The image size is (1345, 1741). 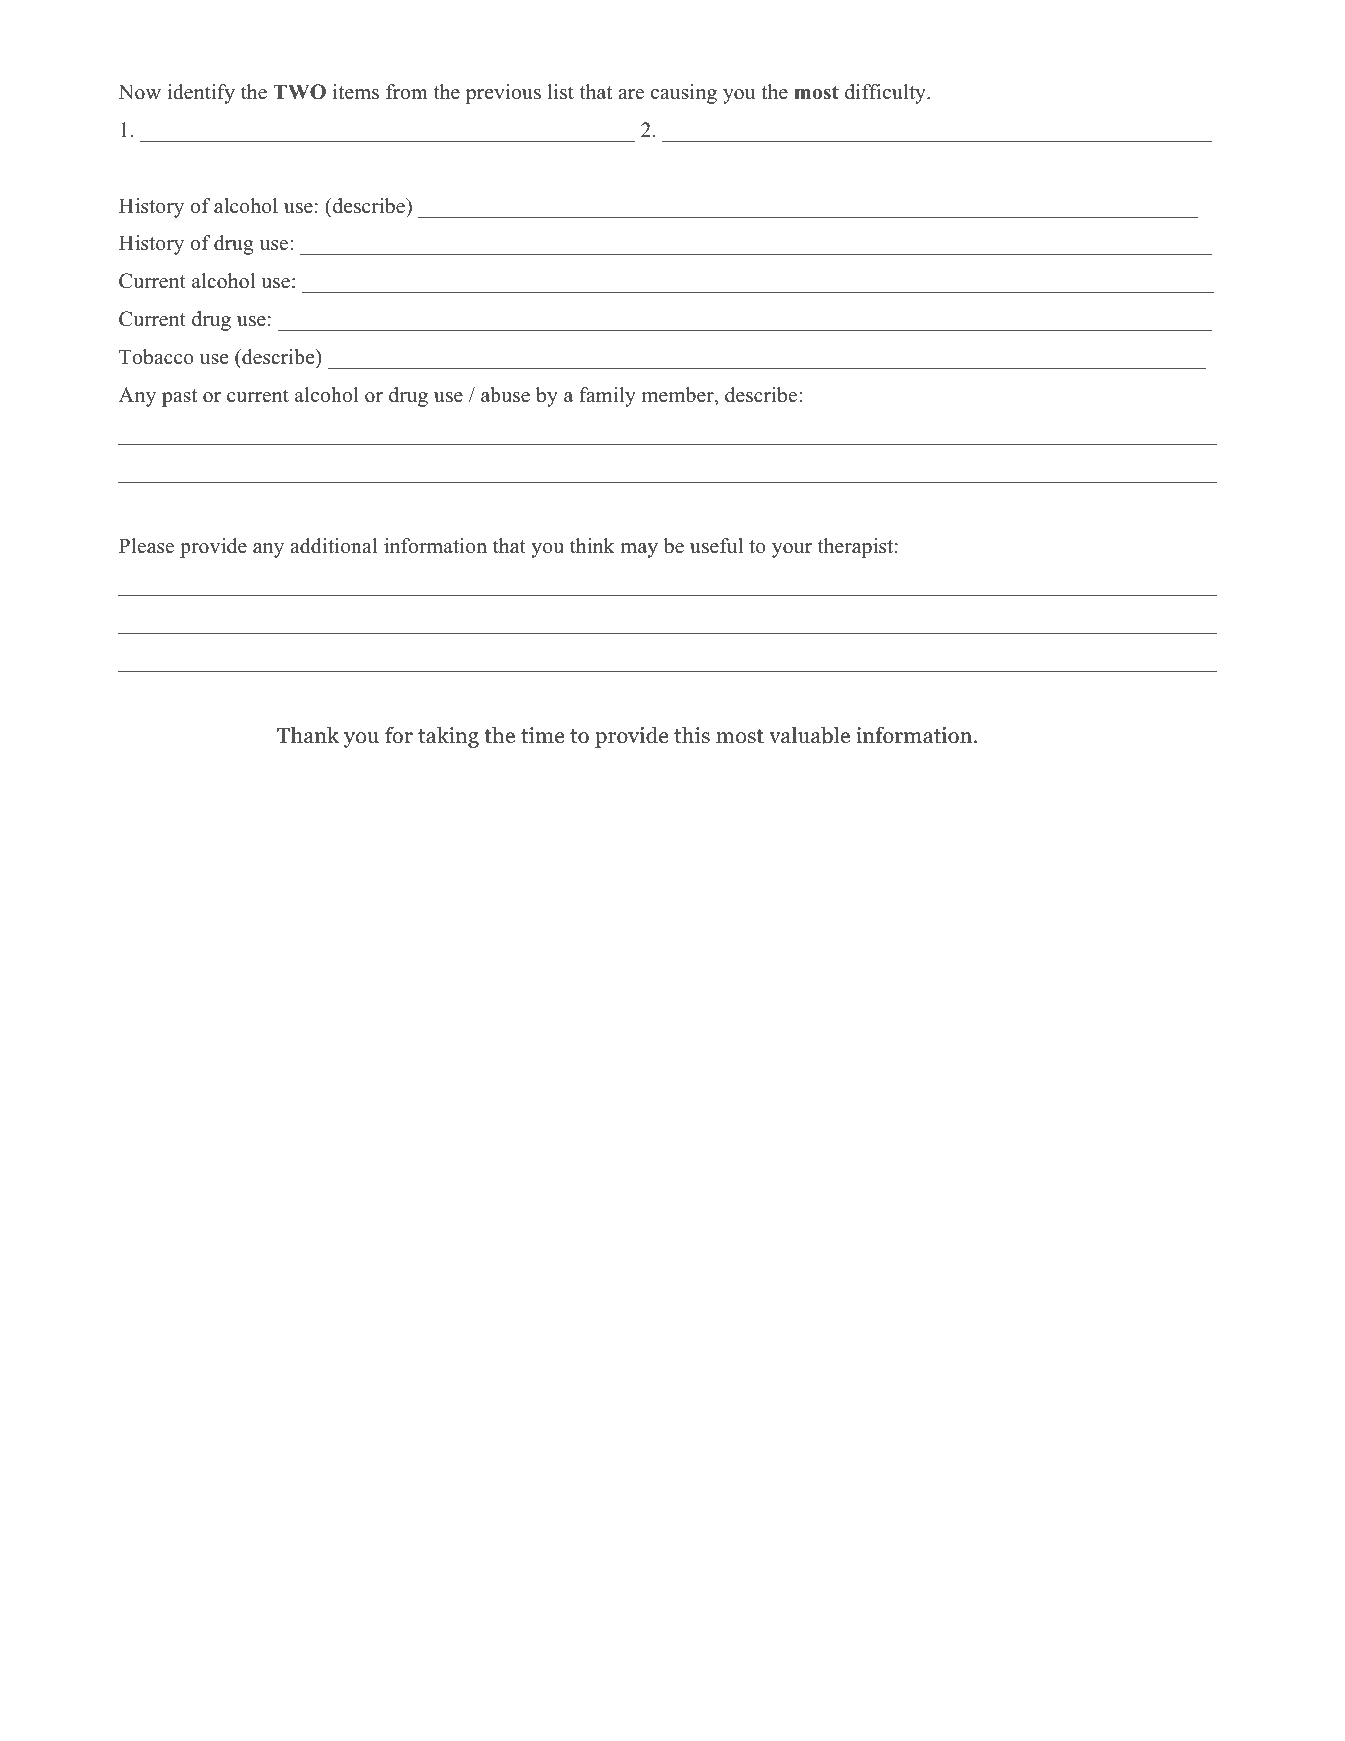 What do you see at coordinates (201, 94) in the page?
I see `identify` at bounding box center [201, 94].
